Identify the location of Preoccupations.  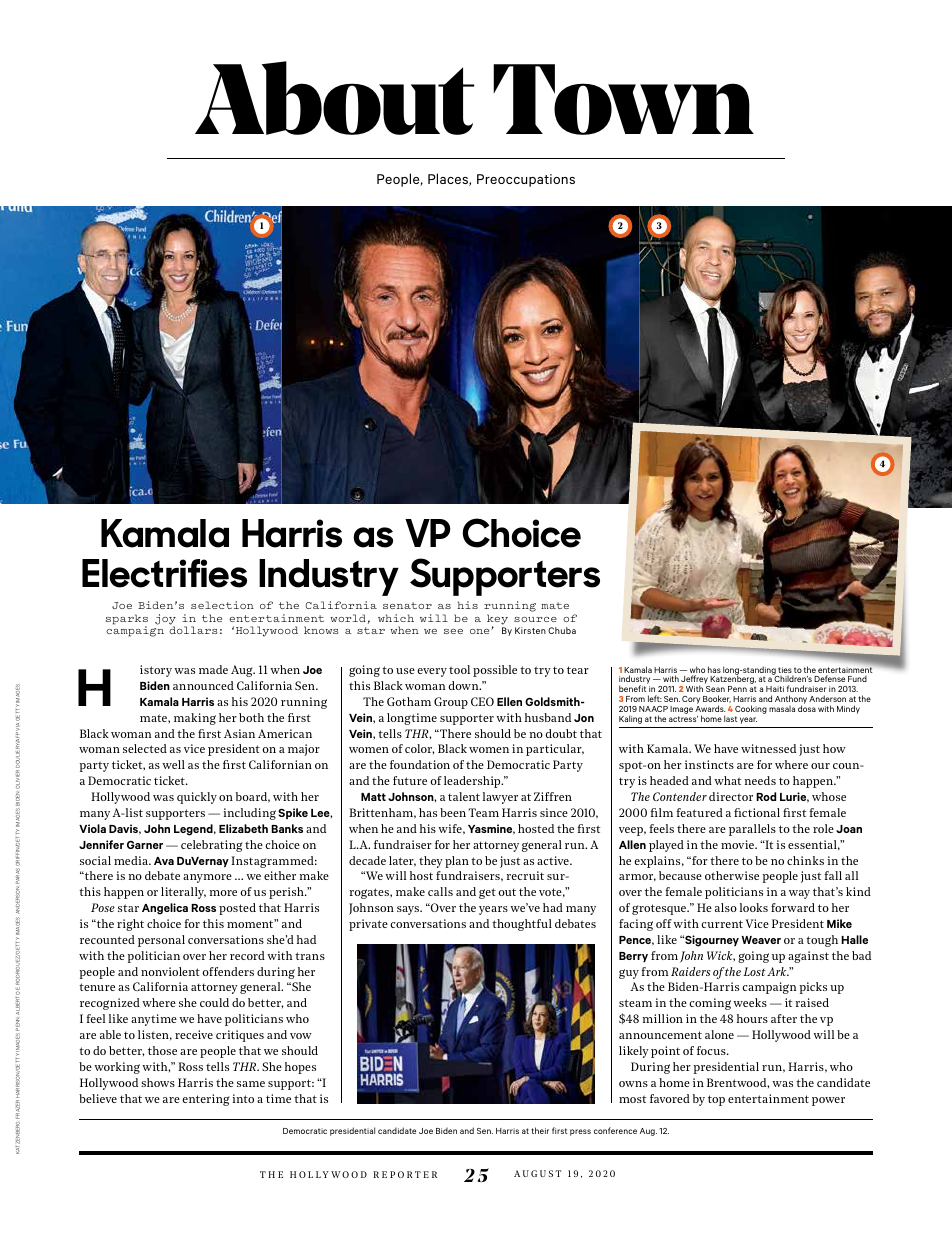
(526, 180).
